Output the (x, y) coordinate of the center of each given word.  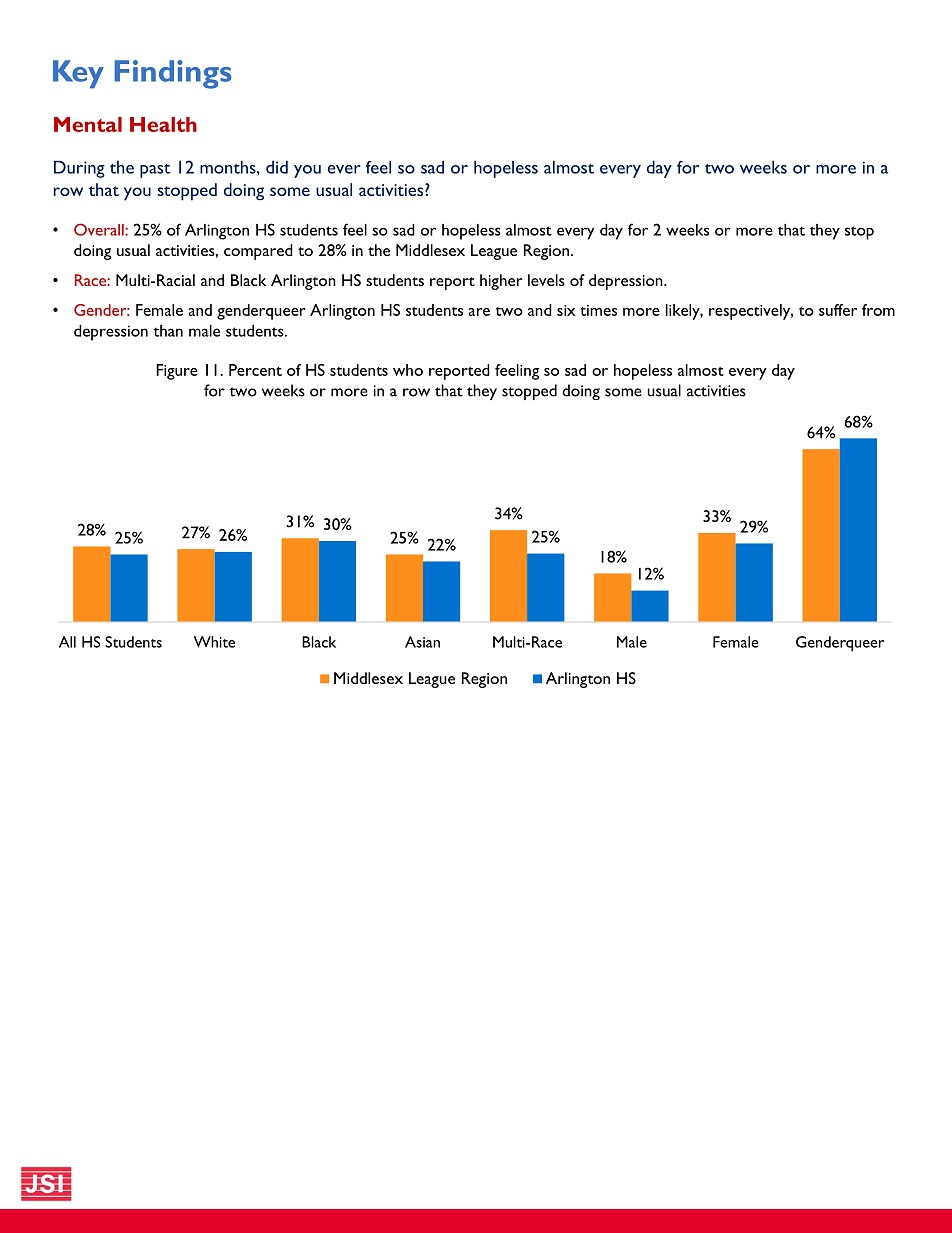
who (408, 370)
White (214, 642)
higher (501, 282)
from (878, 310)
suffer (838, 310)
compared (258, 252)
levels (546, 280)
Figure (177, 372)
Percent (255, 370)
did (277, 167)
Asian (422, 642)
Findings (173, 74)
